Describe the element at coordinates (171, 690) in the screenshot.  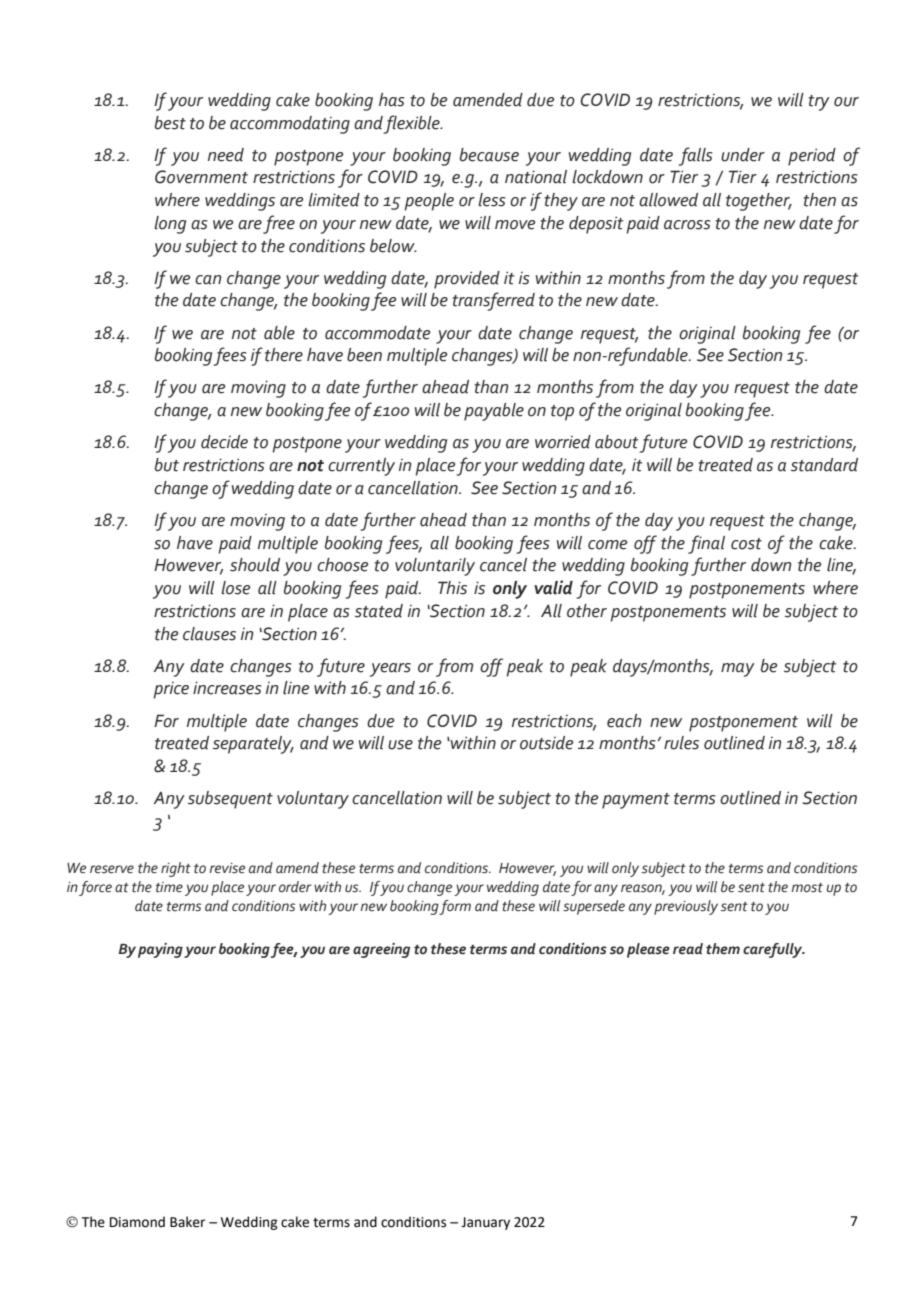
I see `price` at that location.
